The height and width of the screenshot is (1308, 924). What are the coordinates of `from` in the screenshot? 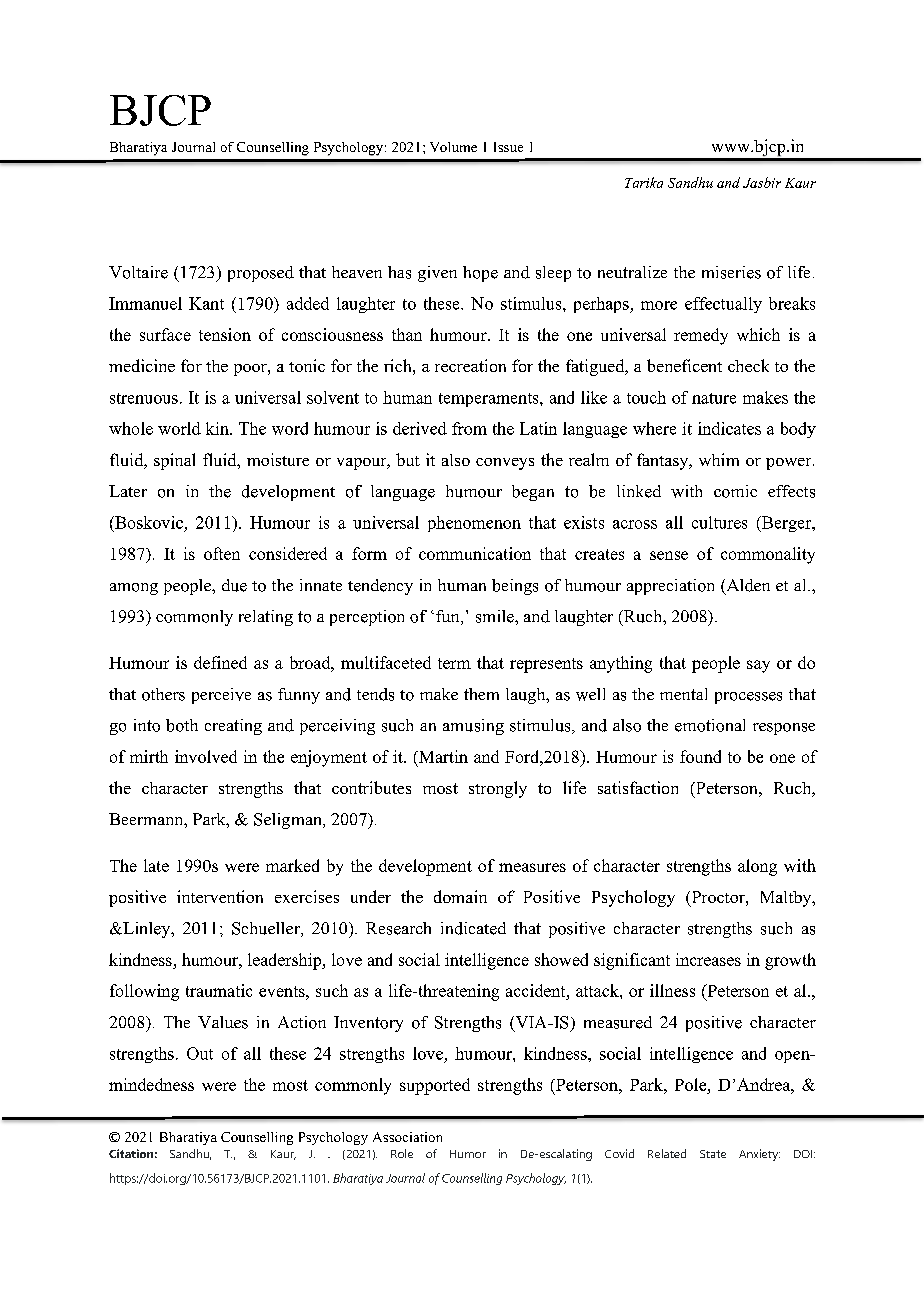 It's located at (469, 428).
